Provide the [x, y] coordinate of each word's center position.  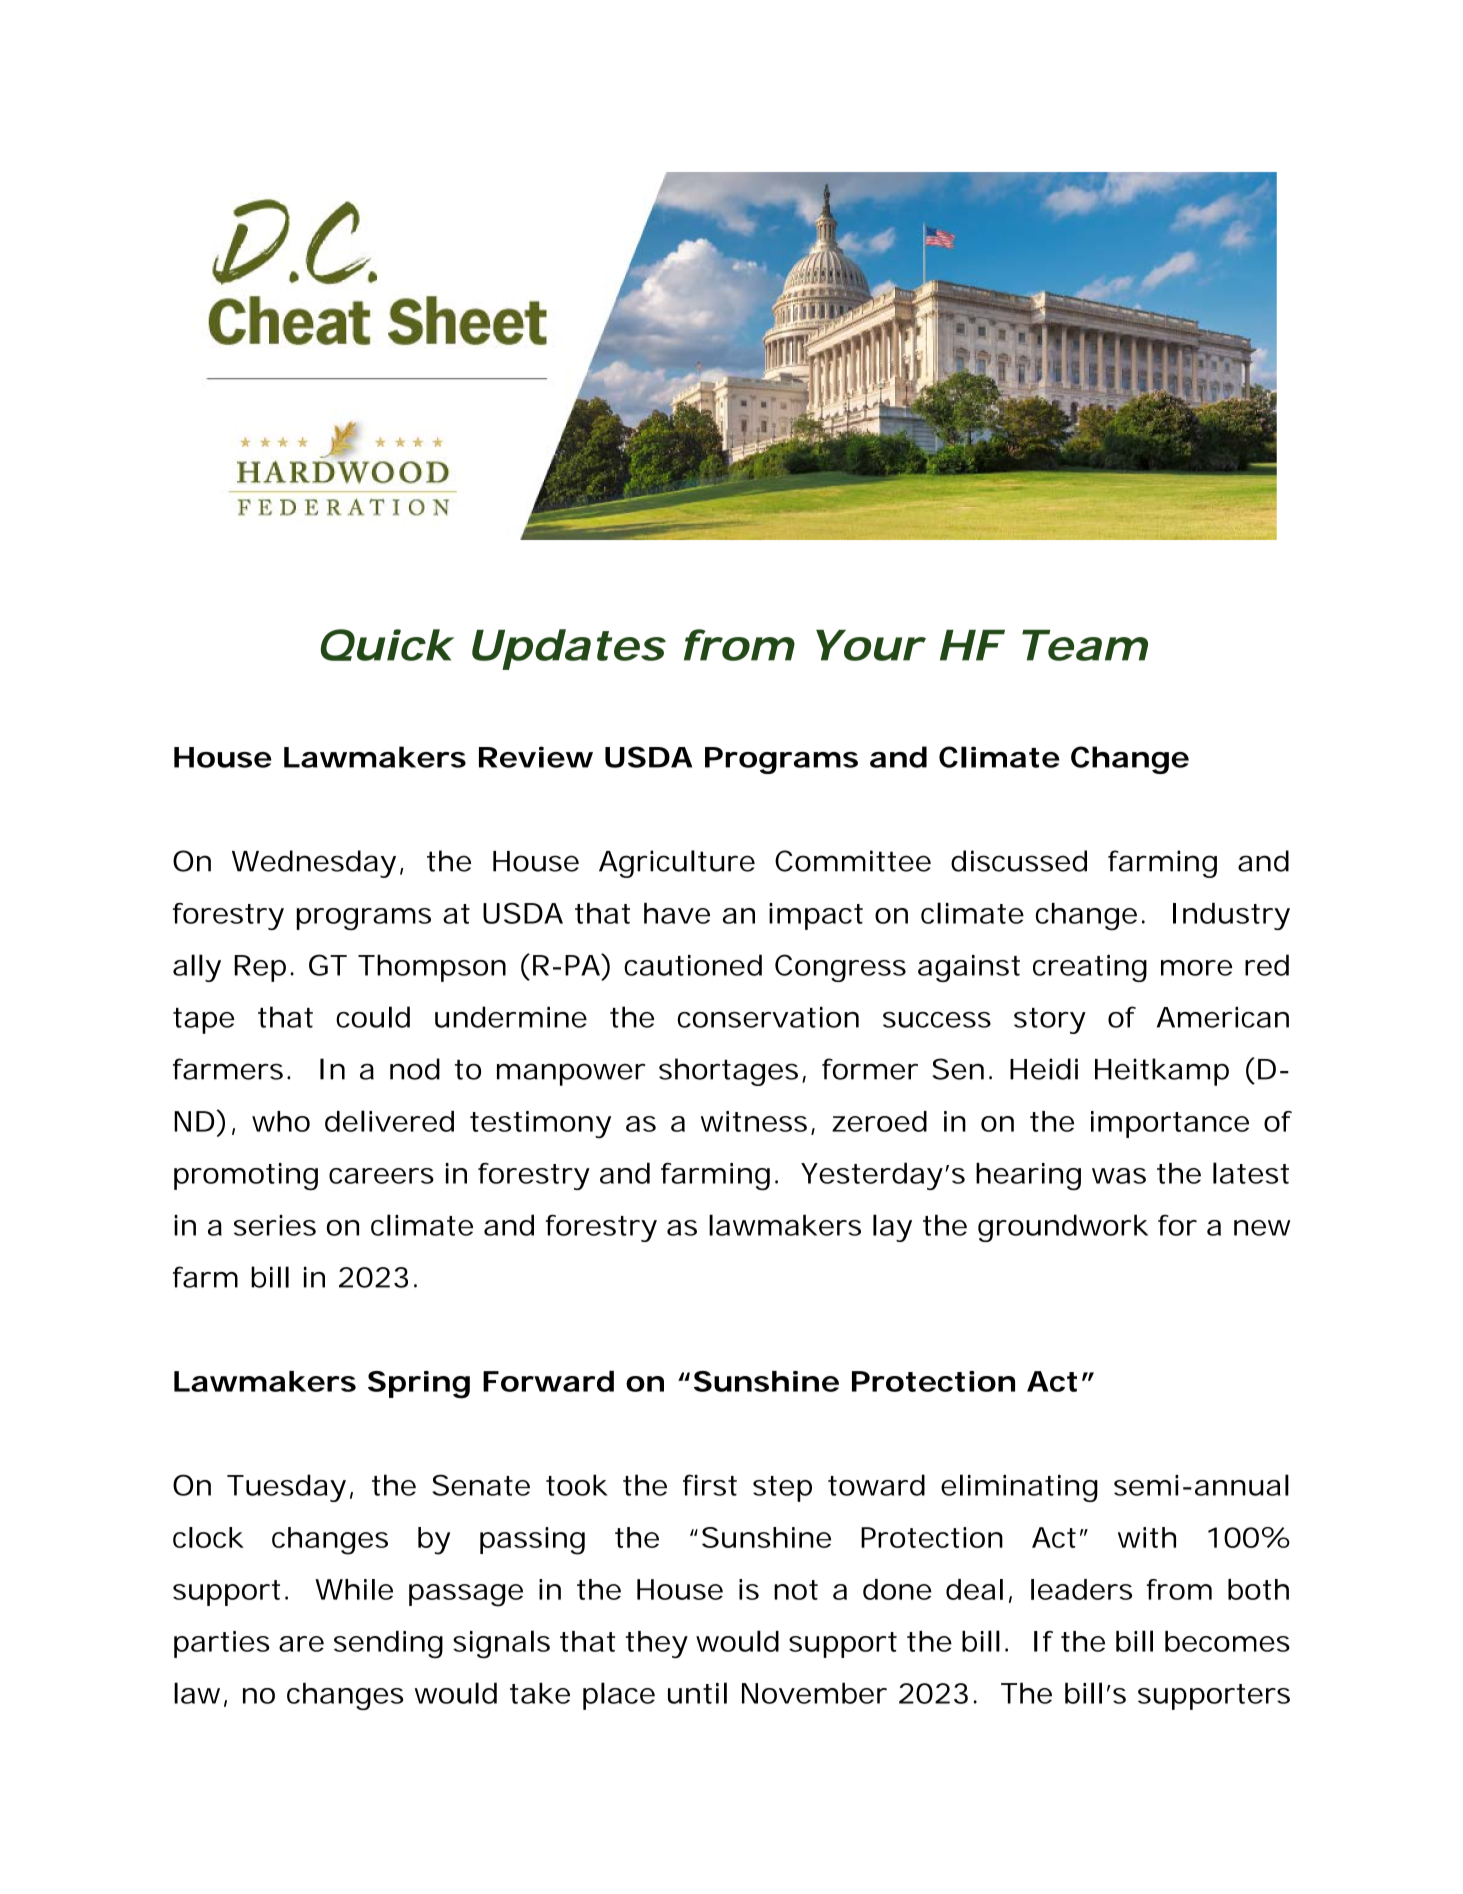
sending [388, 1645]
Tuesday [286, 1488]
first [710, 1485]
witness [754, 1121]
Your [868, 645]
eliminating [1019, 1488]
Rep [260, 968]
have [677, 913]
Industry [1231, 916]
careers [381, 1176]
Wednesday [314, 864]
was [1119, 1176]
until [697, 1693]
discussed [1019, 861]
